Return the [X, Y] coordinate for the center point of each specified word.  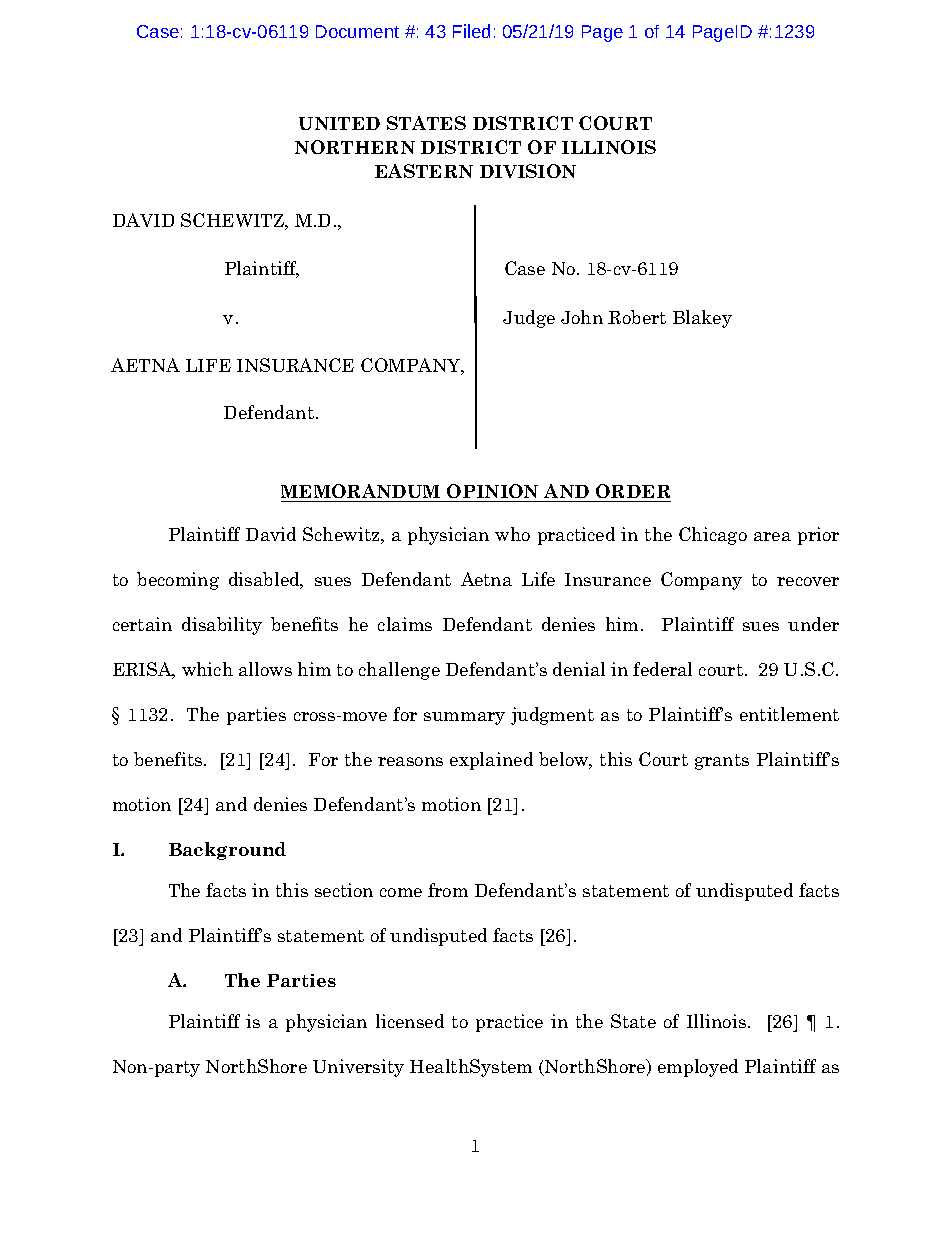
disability [222, 626]
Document [357, 31]
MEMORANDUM [362, 493]
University [358, 1068]
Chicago [713, 536]
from [448, 890]
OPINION [493, 493]
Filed [471, 31]
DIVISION [528, 171]
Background [227, 851]
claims [405, 624]
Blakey [702, 319]
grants [722, 762]
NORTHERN [355, 147]
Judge [529, 319]
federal [662, 669]
